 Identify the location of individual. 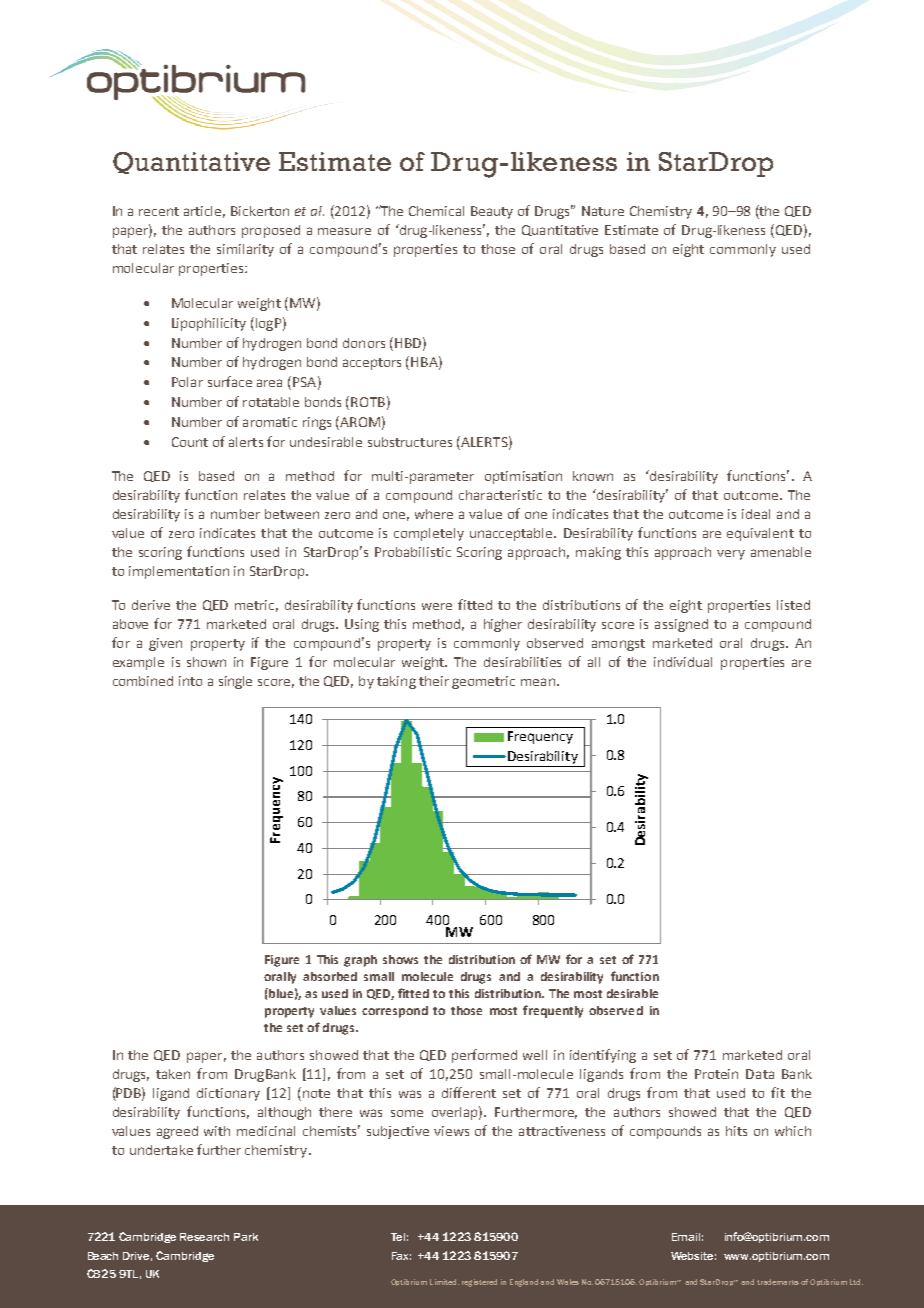
(683, 662).
